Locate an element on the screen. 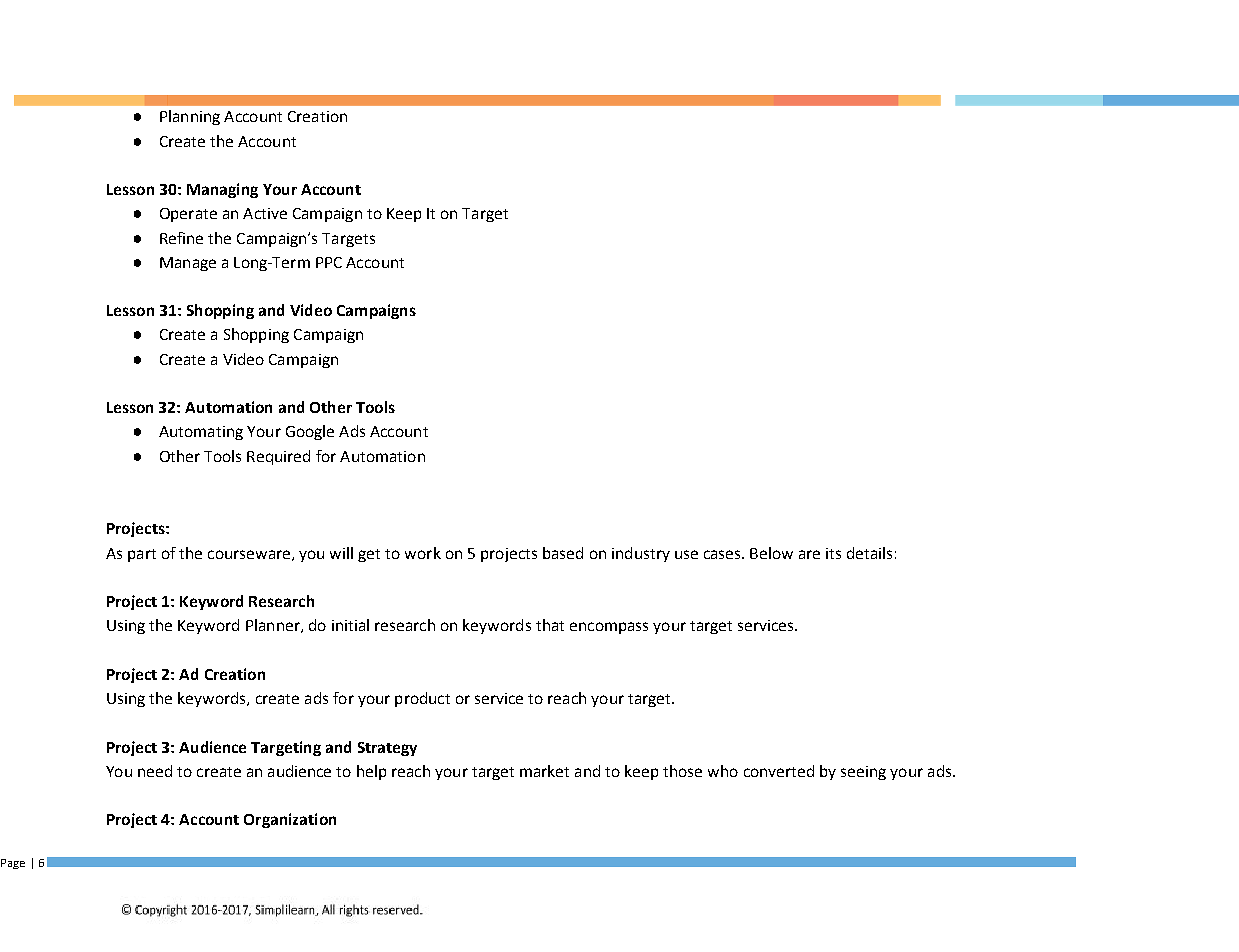  need is located at coordinates (155, 771).
